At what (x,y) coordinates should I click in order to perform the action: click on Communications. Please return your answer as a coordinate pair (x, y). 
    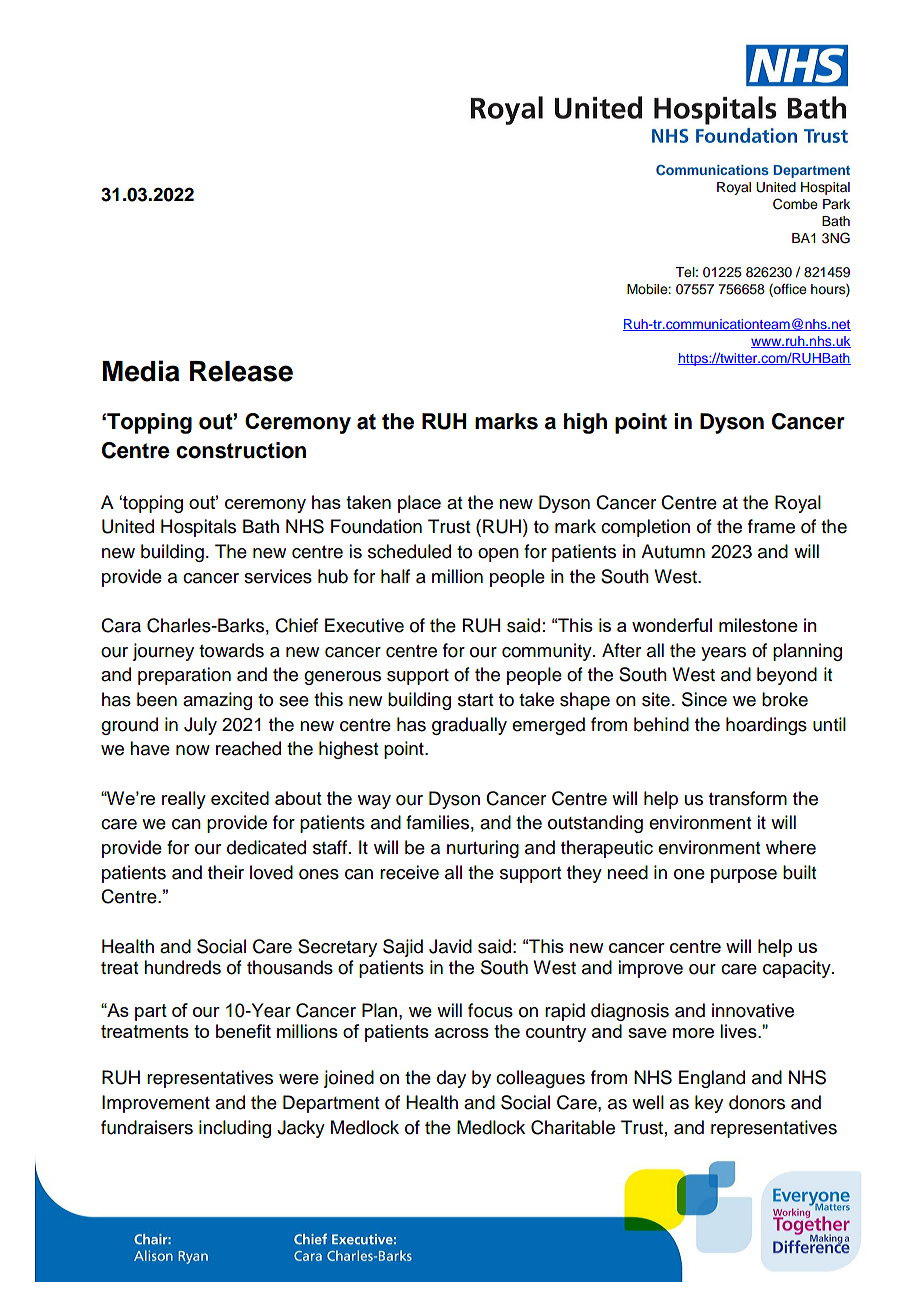
    Looking at the image, I should click on (712, 170).
